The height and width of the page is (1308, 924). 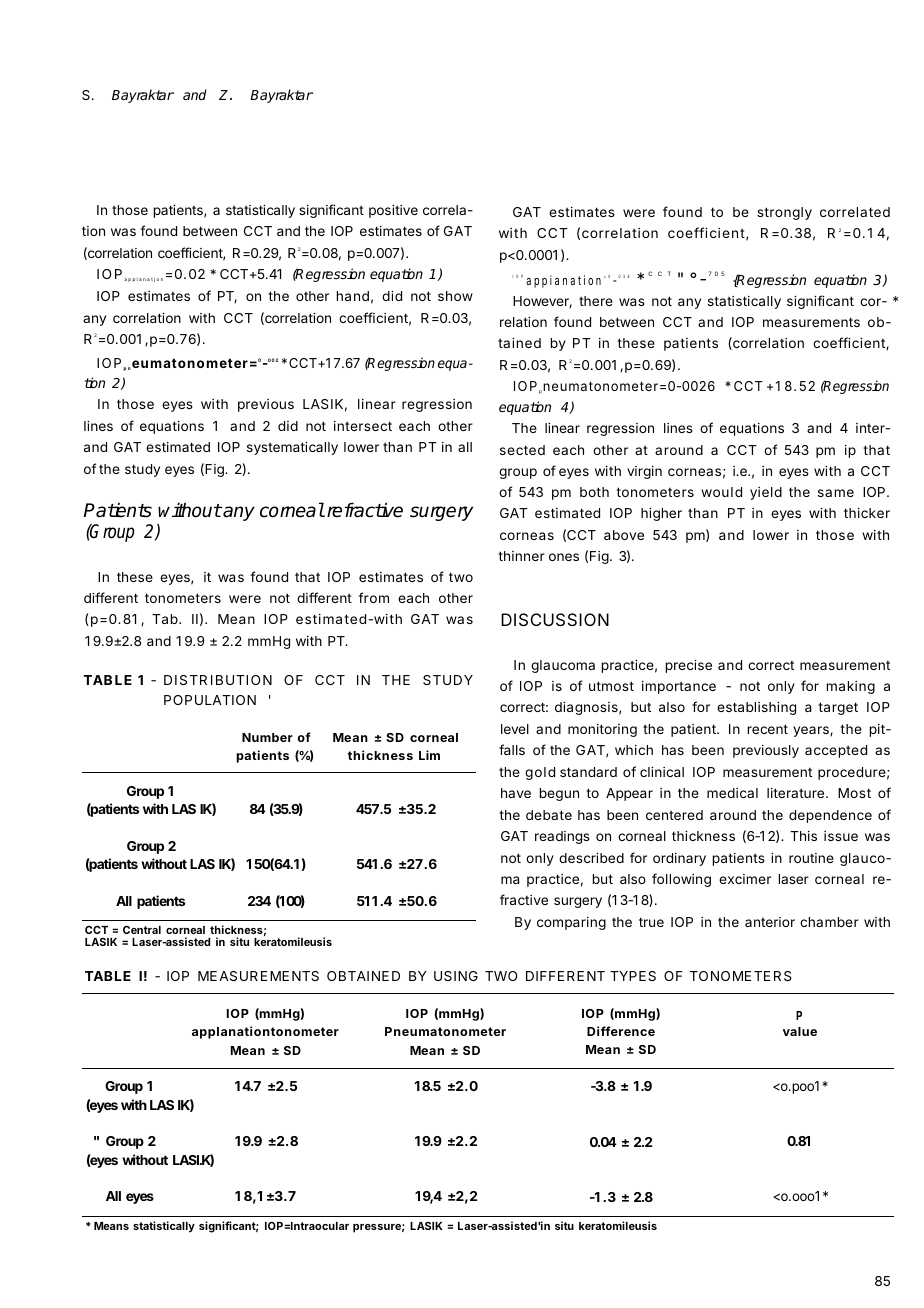 I want to click on both, so click(x=594, y=492).
